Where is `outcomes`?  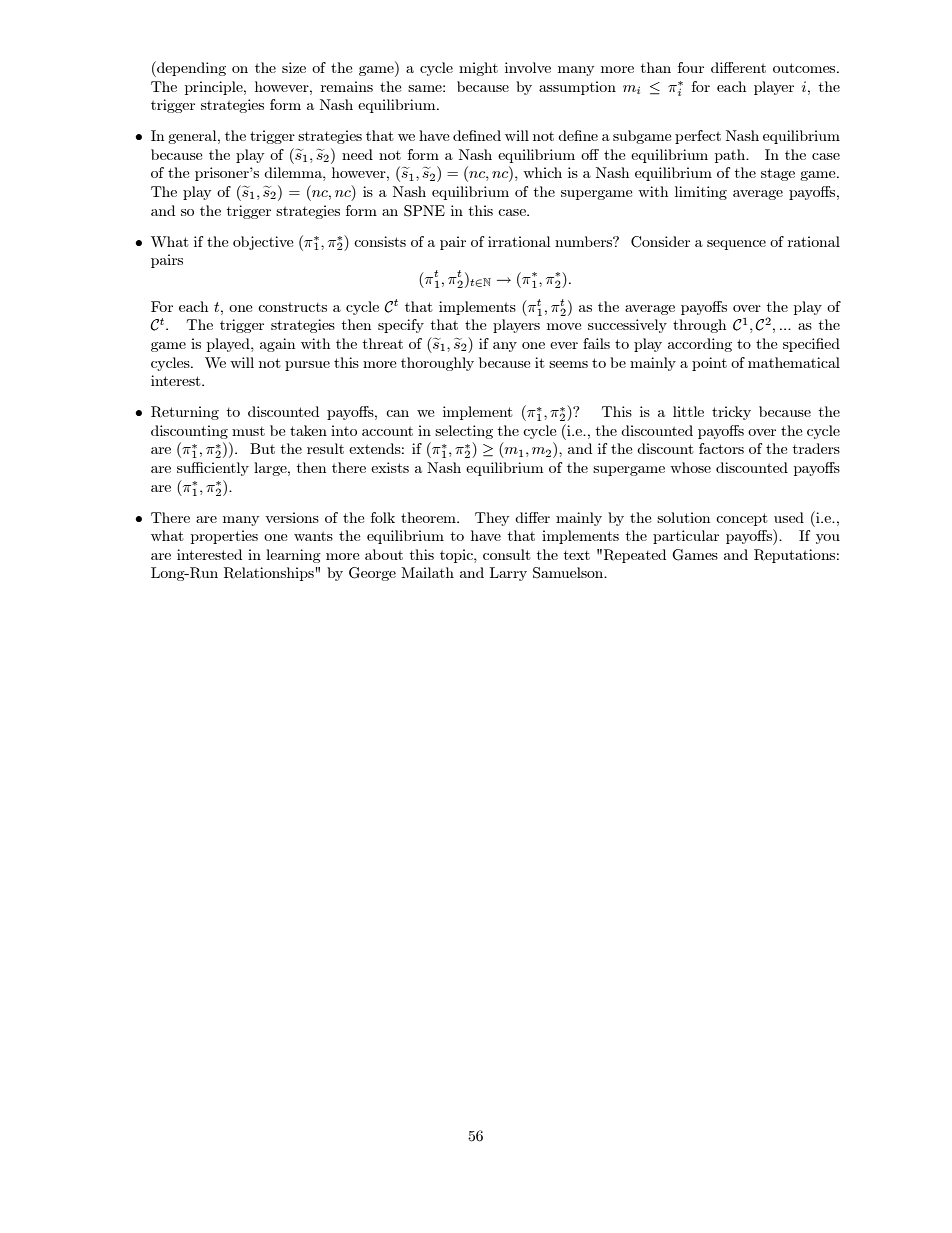
outcomes is located at coordinates (805, 68).
